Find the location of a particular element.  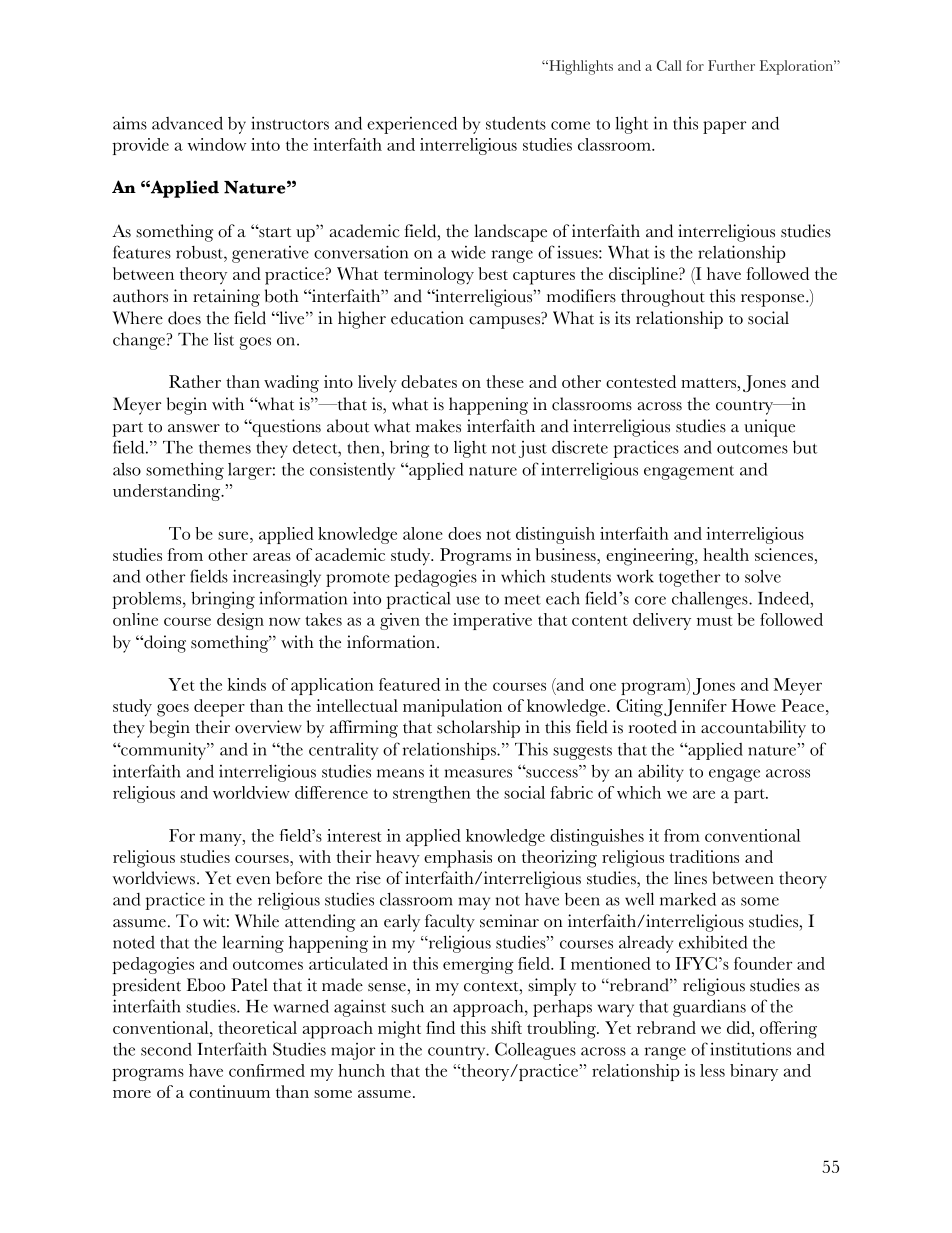

traditions is located at coordinates (704, 856).
